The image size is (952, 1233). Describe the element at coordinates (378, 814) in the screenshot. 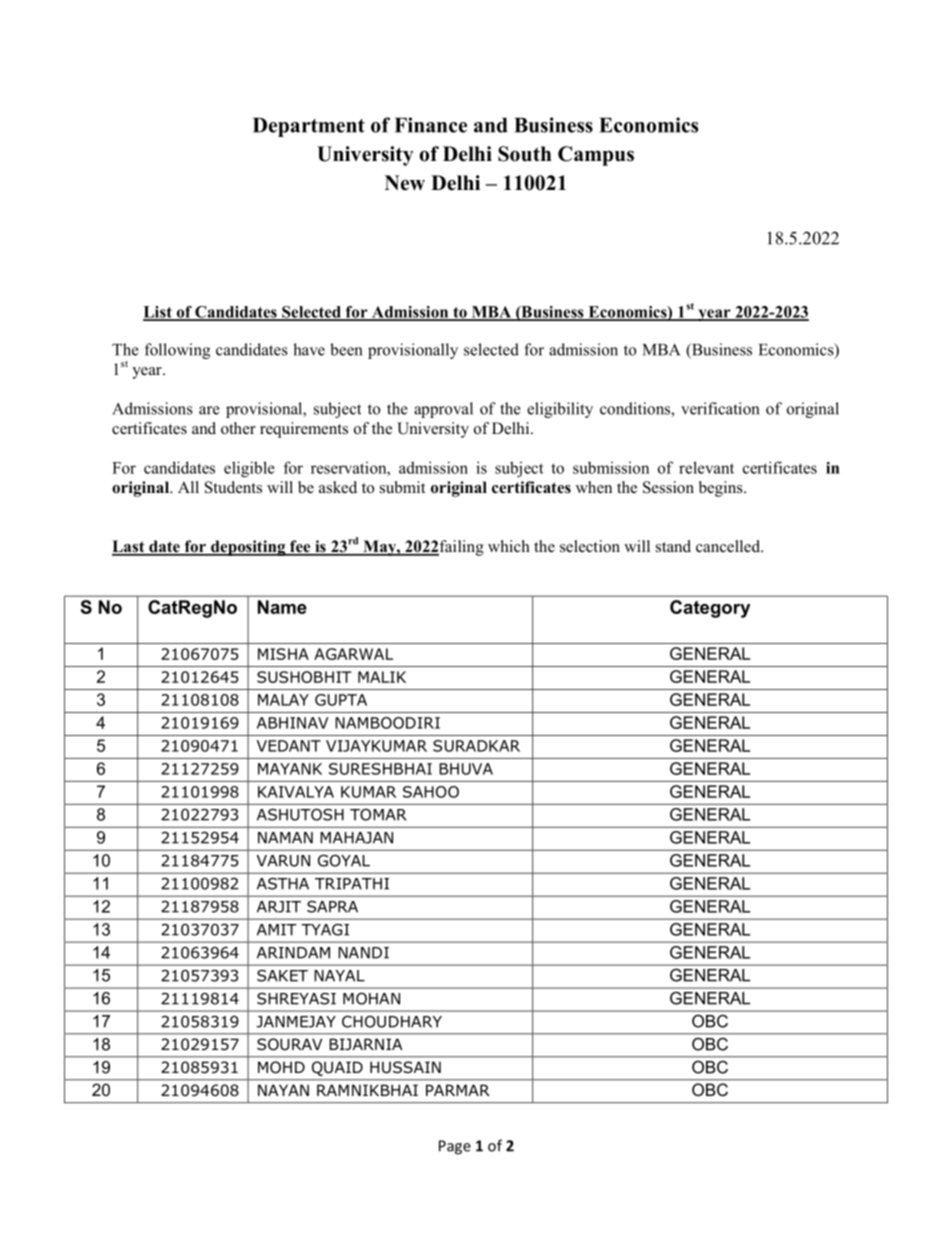

I see `TOMAR` at that location.
